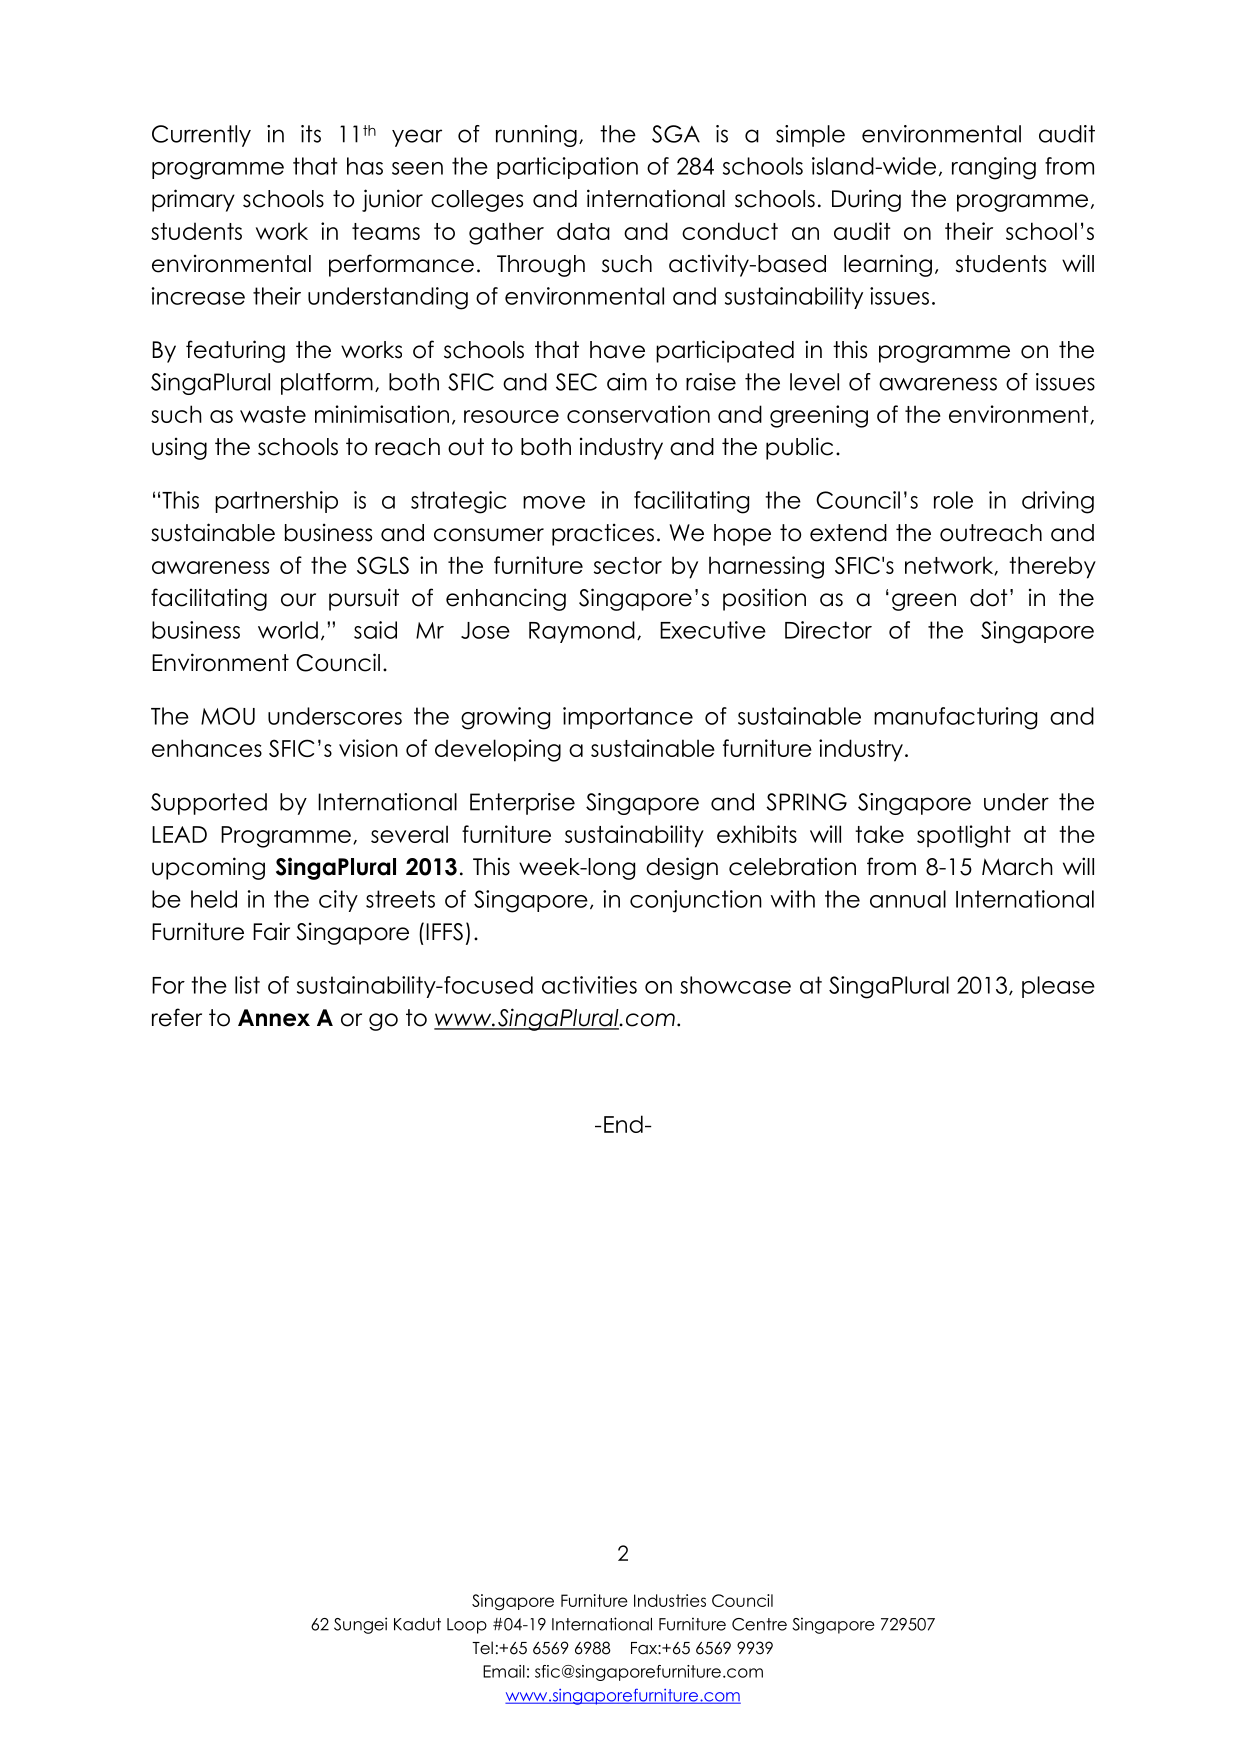  Describe the element at coordinates (467, 1626) in the screenshot. I see `Loop` at that location.
